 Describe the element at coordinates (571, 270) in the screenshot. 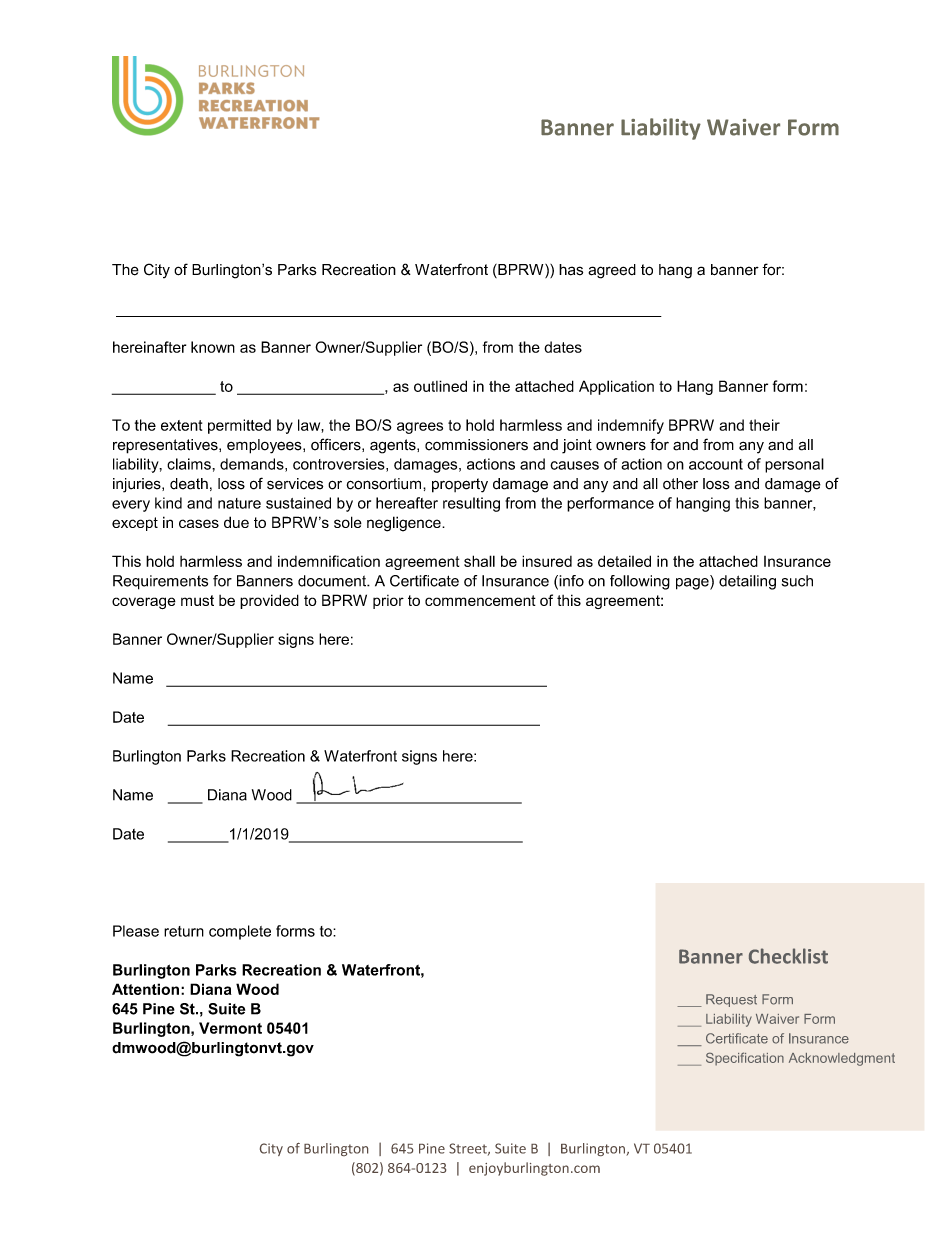

I see `has` at that location.
